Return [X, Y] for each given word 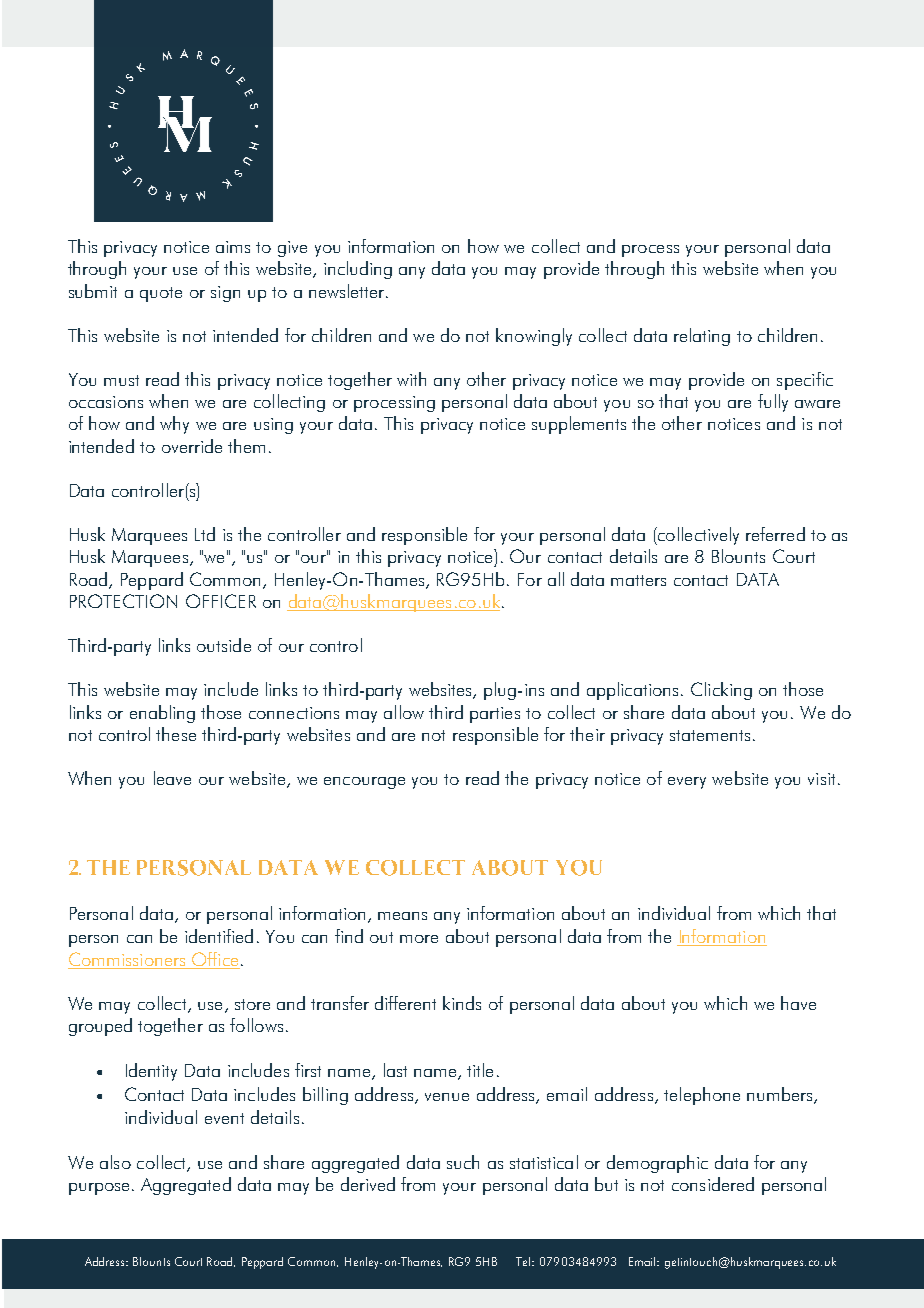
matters [638, 580]
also [115, 1162]
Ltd [205, 534]
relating [702, 337]
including [358, 270]
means [402, 916]
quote [161, 294]
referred [775, 534]
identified [219, 936]
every [687, 783]
